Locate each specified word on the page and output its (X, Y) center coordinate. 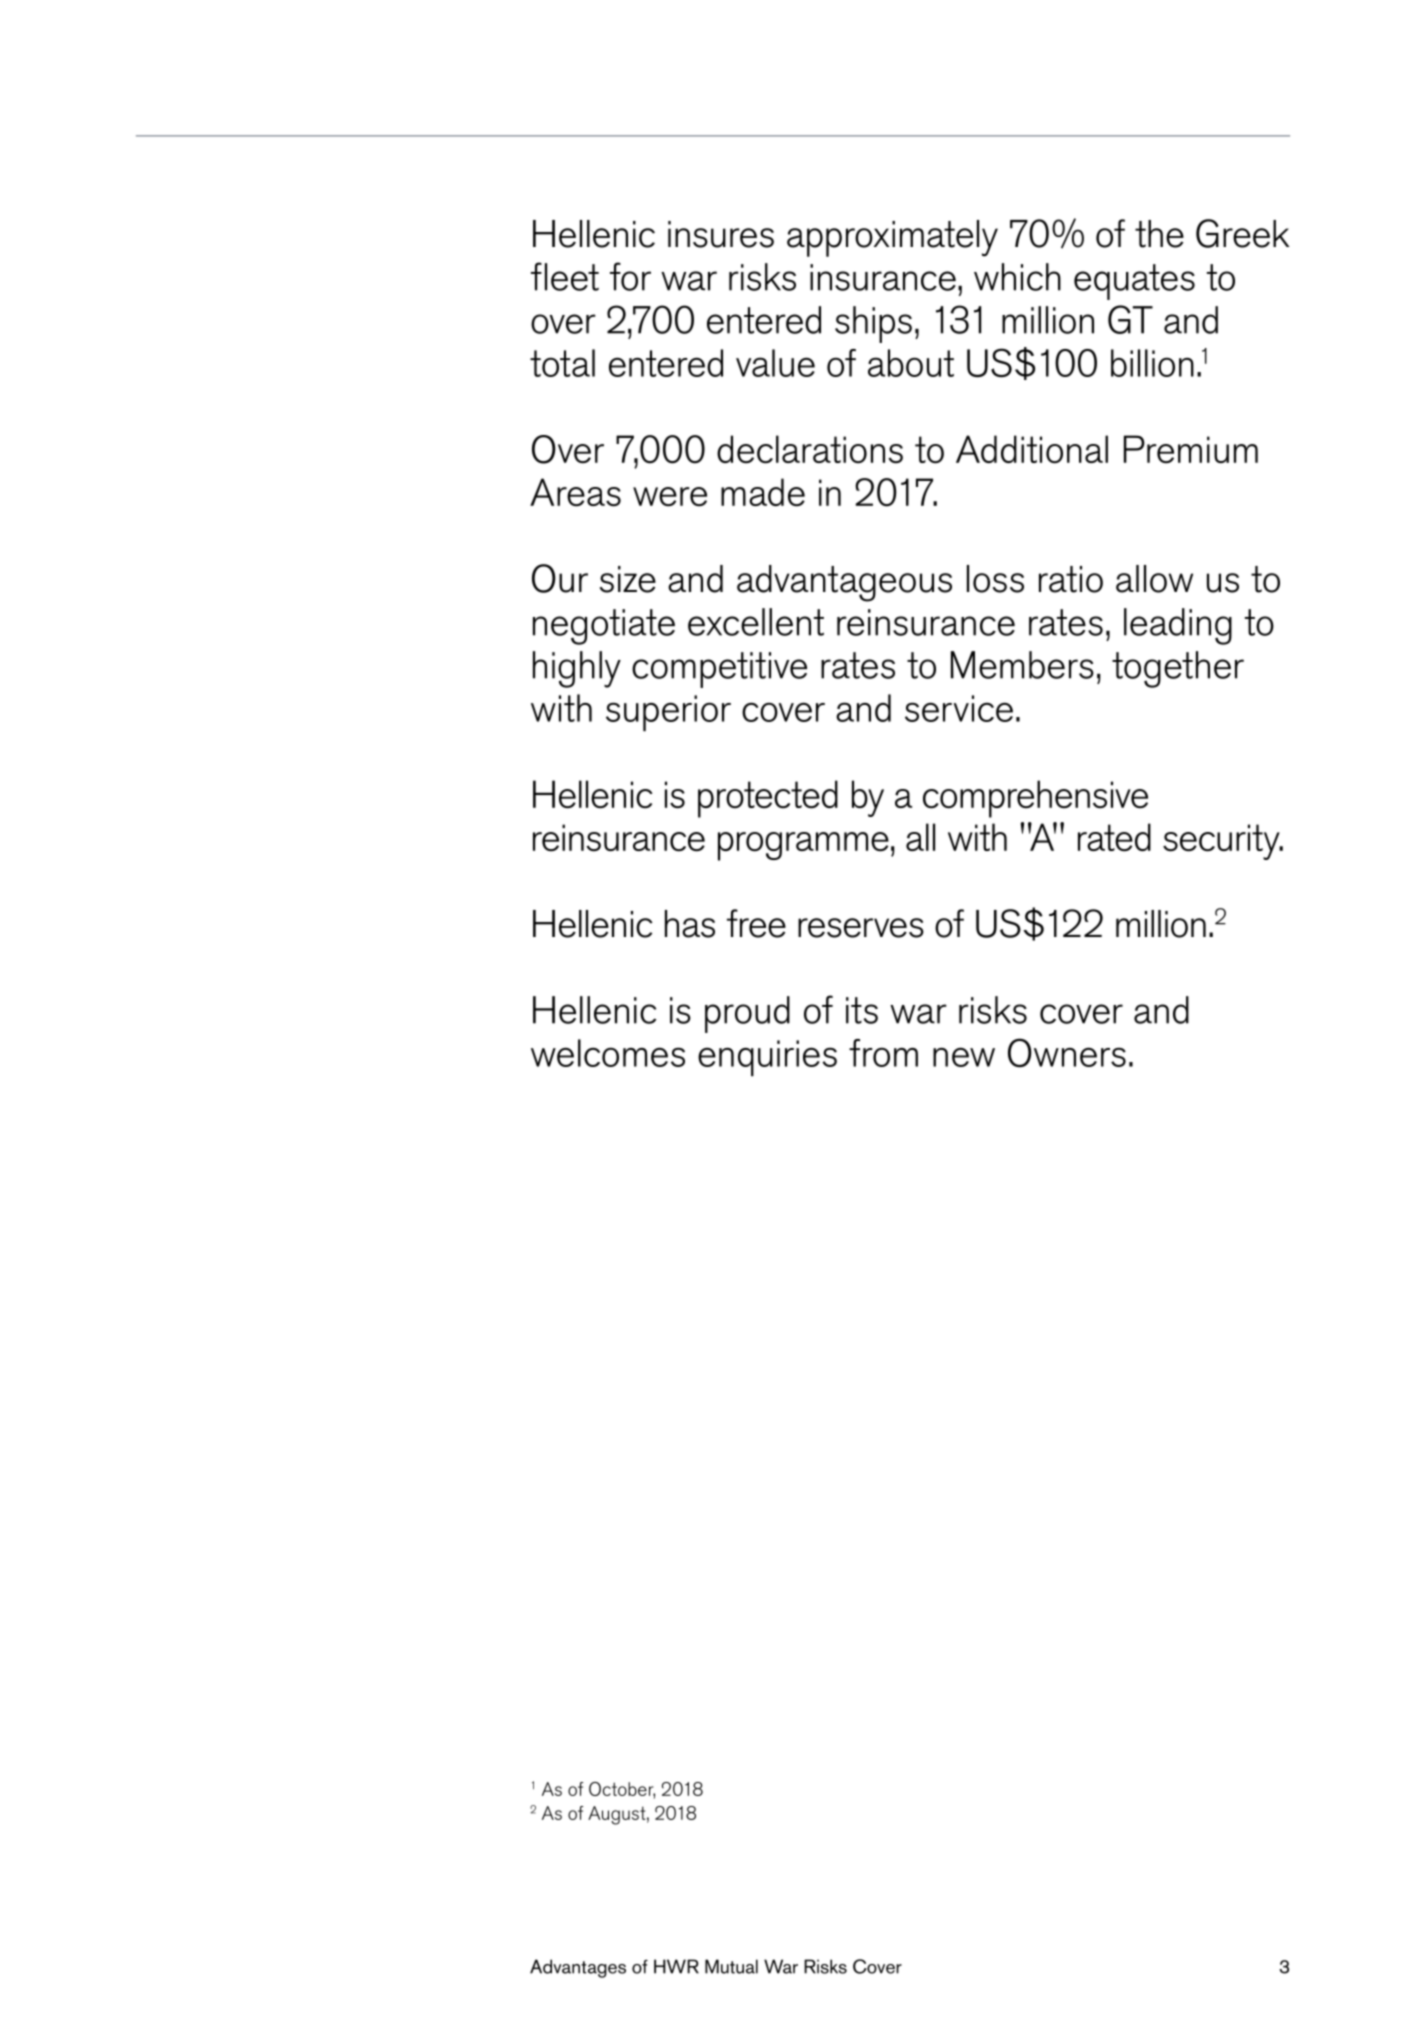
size (628, 579)
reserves (861, 928)
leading (1178, 626)
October (622, 1790)
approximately (892, 238)
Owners (1067, 1052)
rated (1114, 837)
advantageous (844, 583)
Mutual (731, 1966)
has (690, 924)
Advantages (578, 1968)
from (883, 1053)
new (964, 1057)
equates (1134, 282)
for (630, 276)
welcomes (608, 1053)
